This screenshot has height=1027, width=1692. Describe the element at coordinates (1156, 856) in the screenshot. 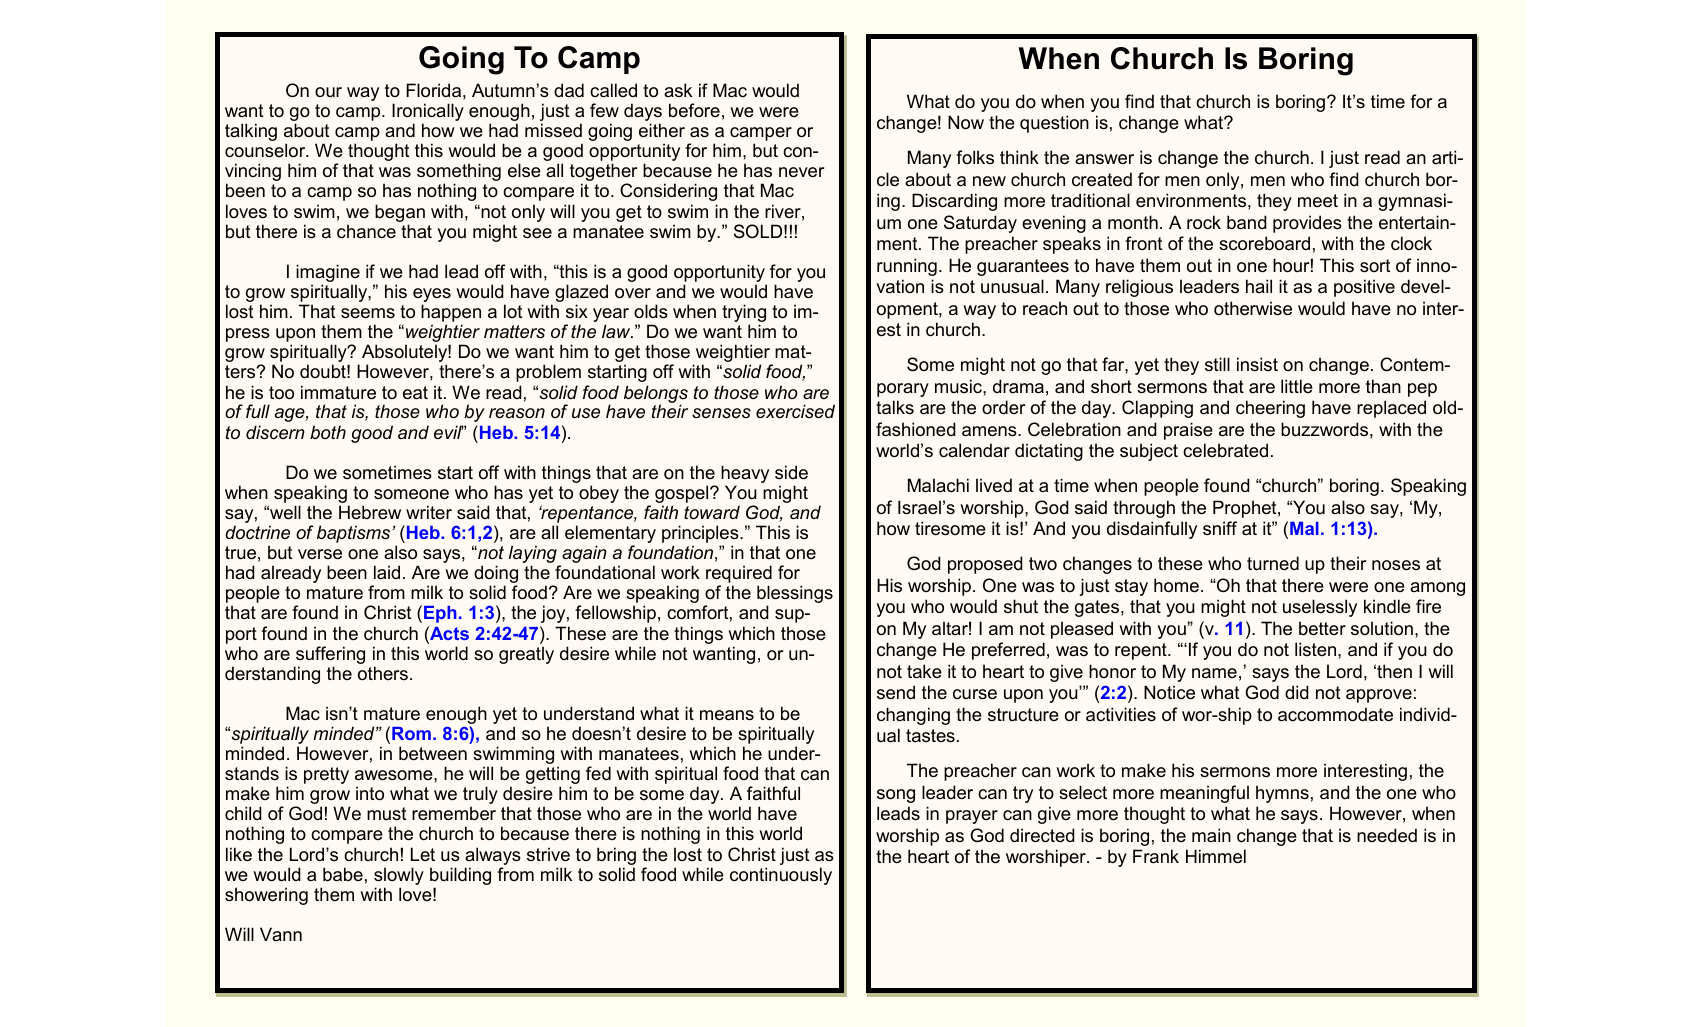

I see `Frank` at that location.
